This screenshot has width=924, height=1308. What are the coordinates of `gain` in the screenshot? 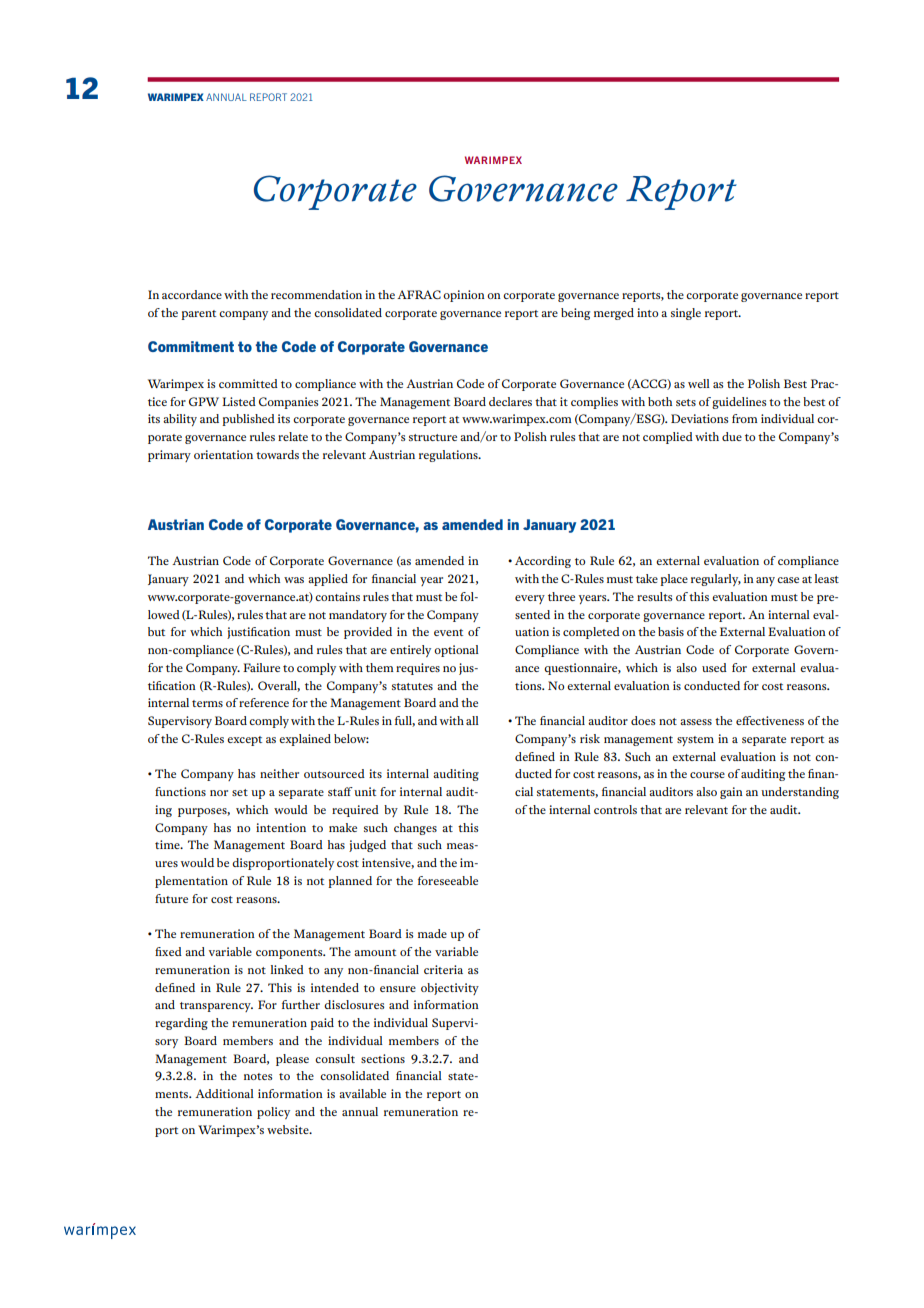 It's located at (731, 793).
